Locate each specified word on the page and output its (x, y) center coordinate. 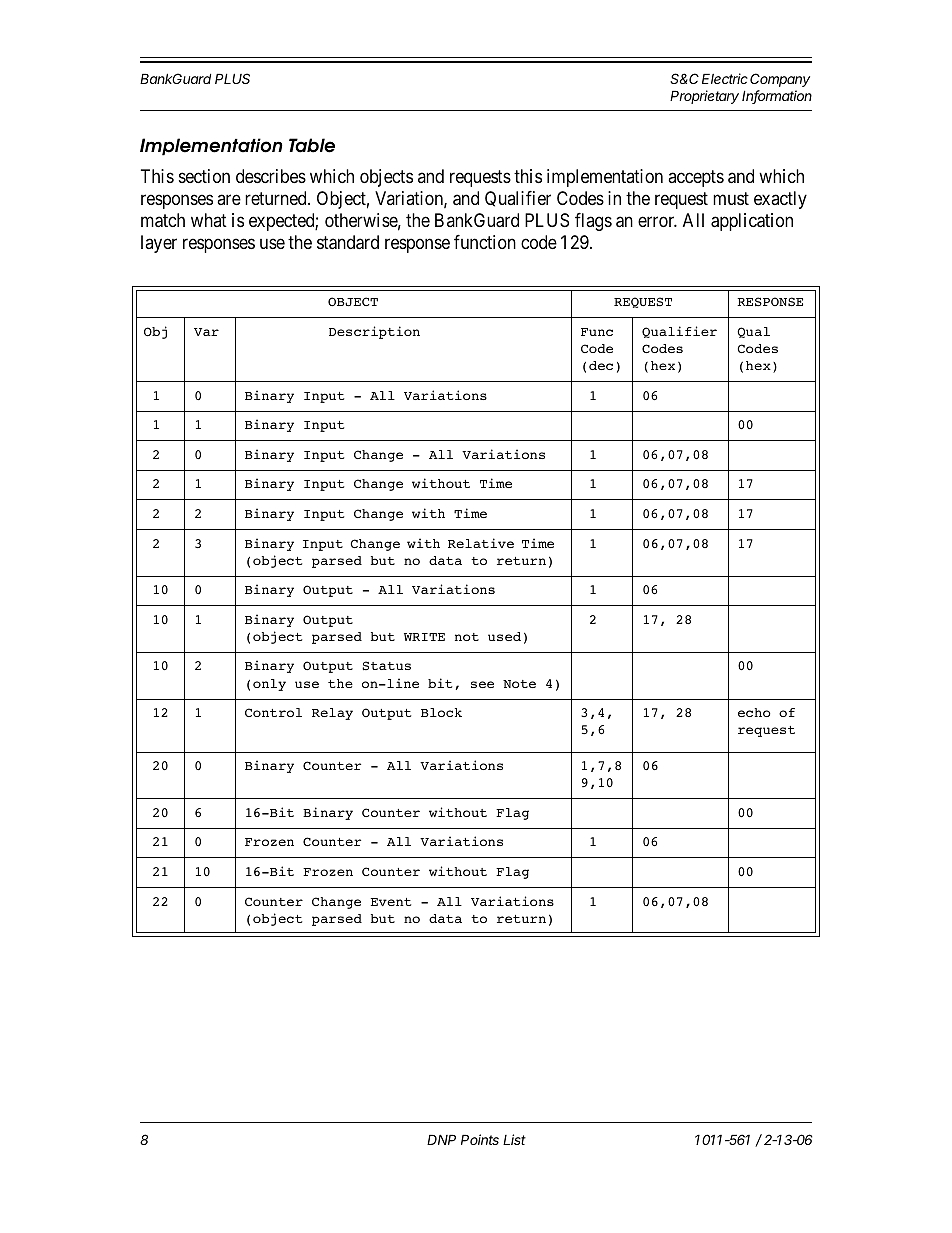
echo (754, 712)
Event (391, 902)
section (204, 176)
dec (601, 365)
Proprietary (704, 97)
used (504, 636)
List (514, 1139)
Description (374, 332)
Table (312, 145)
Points (480, 1139)
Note (519, 684)
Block (441, 712)
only (269, 685)
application (752, 222)
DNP (441, 1139)
